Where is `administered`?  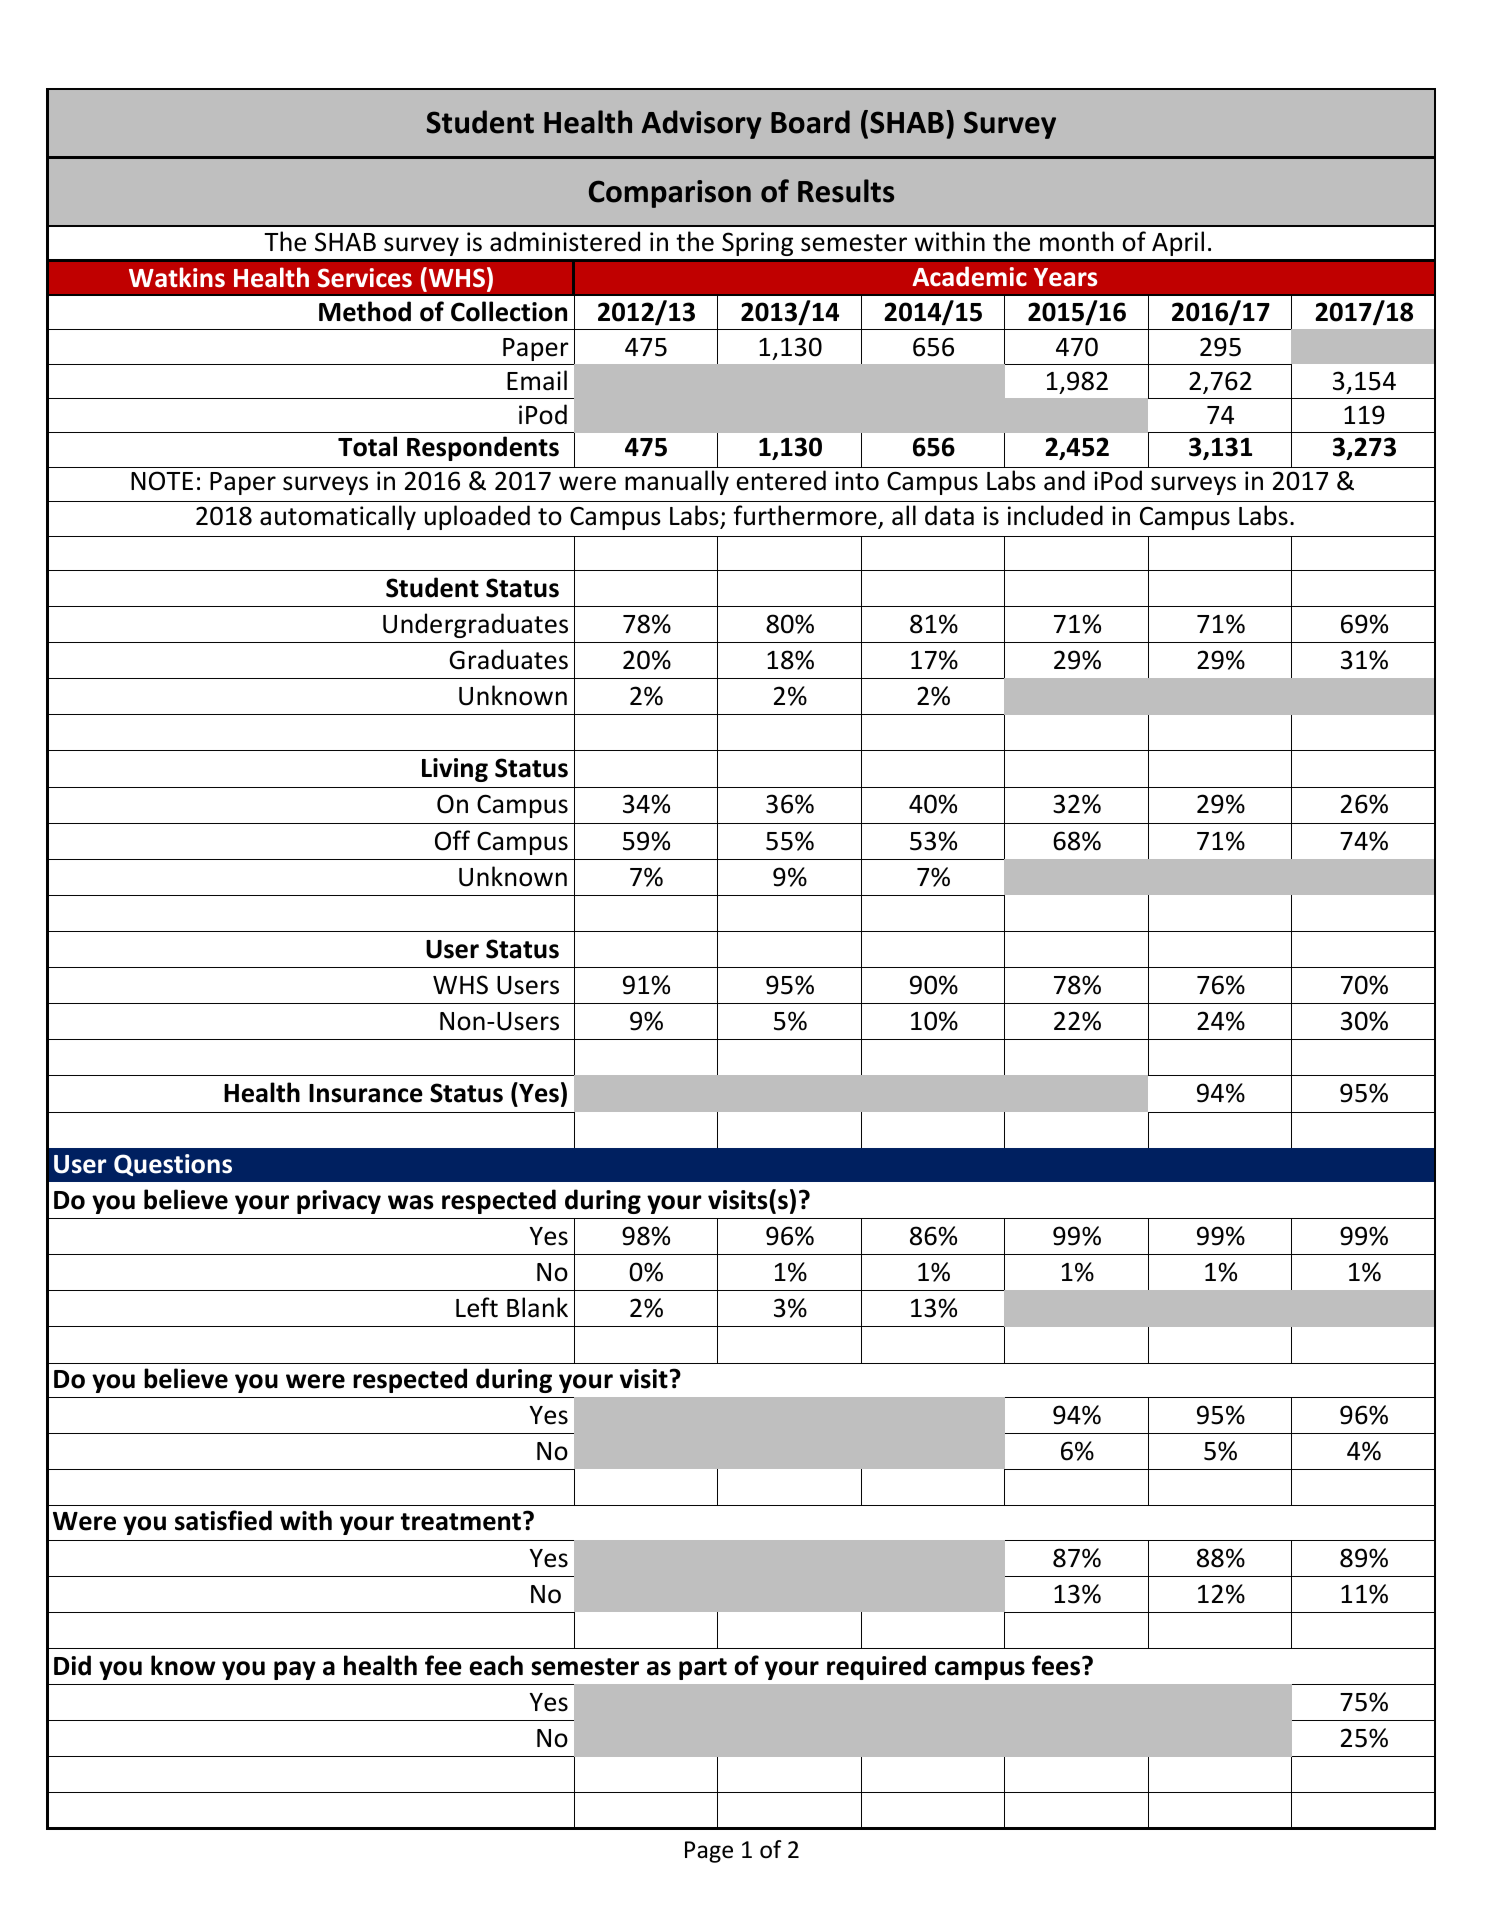
administered is located at coordinates (565, 241).
